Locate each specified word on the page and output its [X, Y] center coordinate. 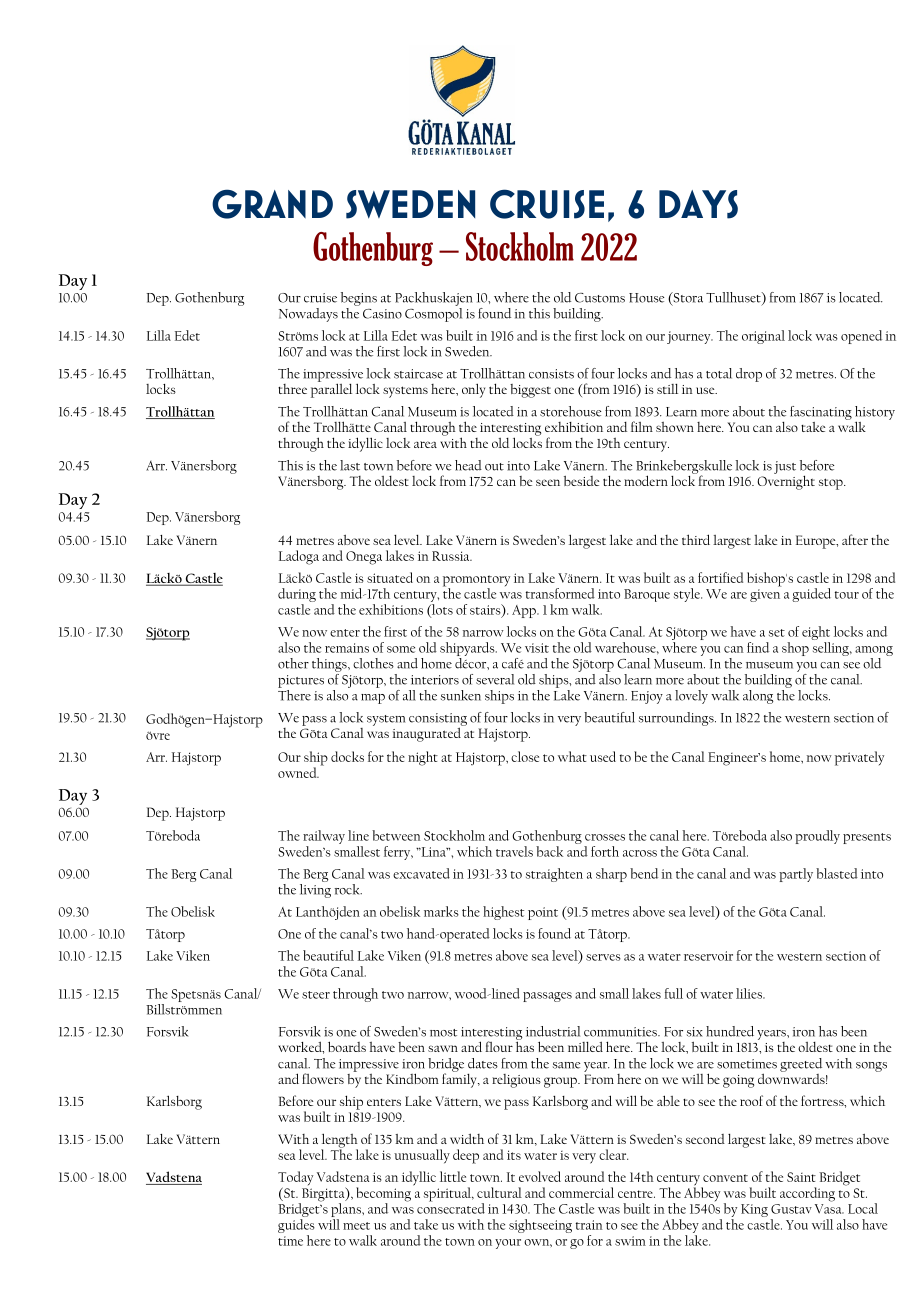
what [572, 756]
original [763, 337]
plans [347, 1211]
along [758, 697]
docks [347, 756]
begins [359, 299]
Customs [600, 298]
